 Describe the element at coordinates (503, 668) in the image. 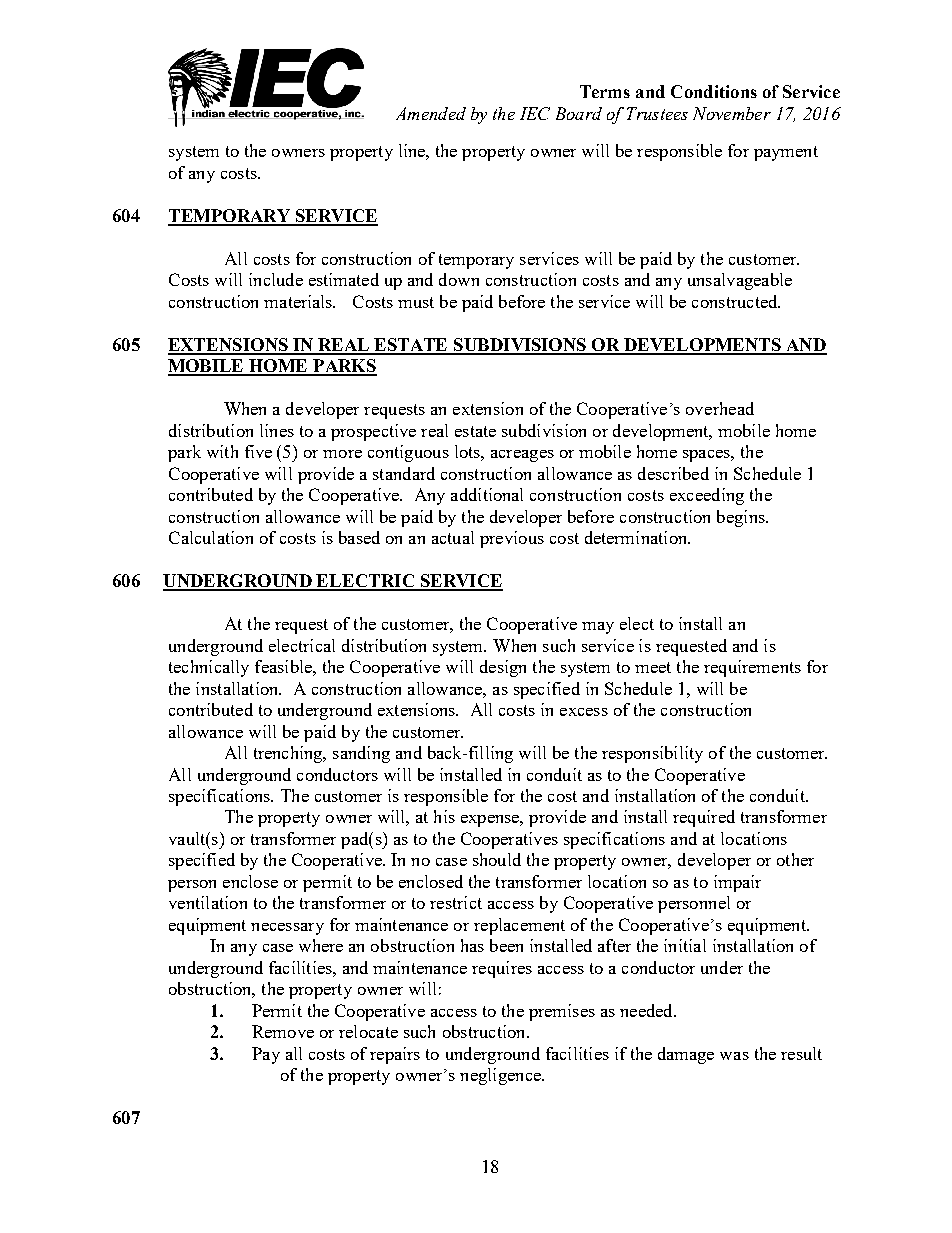

I see `design` at that location.
